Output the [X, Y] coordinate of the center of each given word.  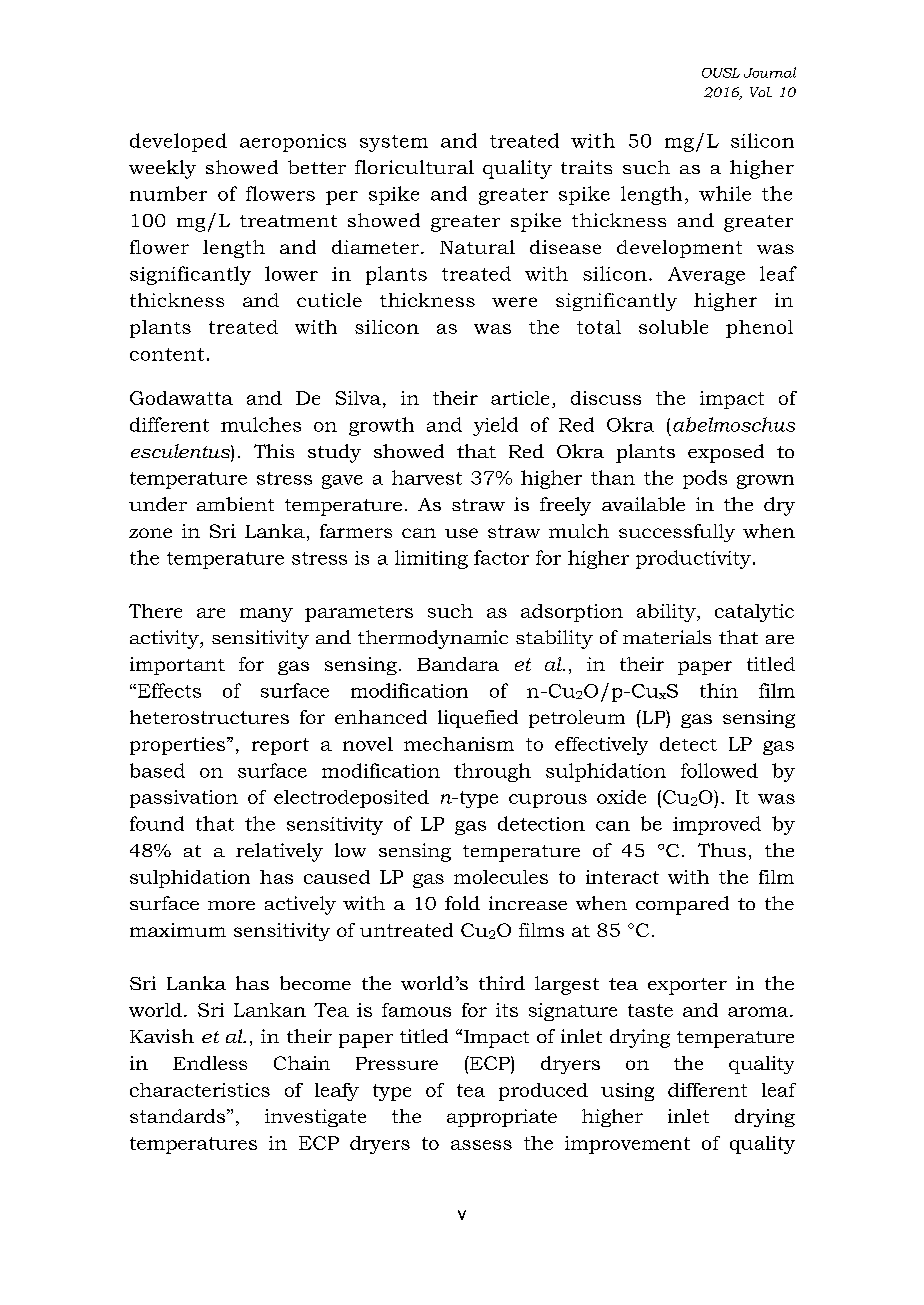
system [394, 143]
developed [178, 142]
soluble [673, 327]
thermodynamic [433, 639]
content [167, 354]
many [266, 615]
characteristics [200, 1090]
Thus [722, 850]
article [520, 398]
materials [667, 637]
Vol [761, 92]
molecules [501, 877]
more [231, 905]
